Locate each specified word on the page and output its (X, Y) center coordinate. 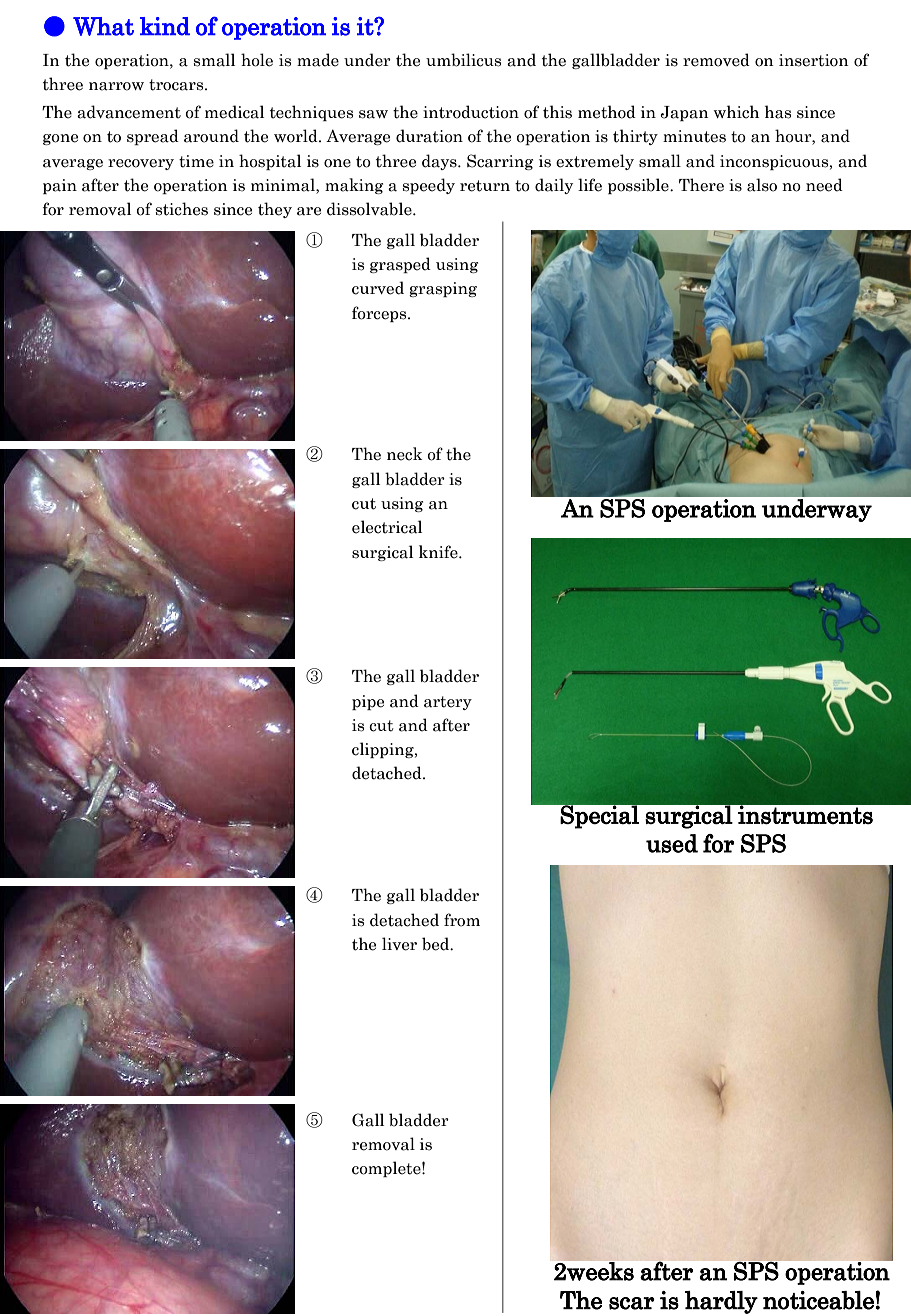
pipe (368, 702)
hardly (721, 1302)
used (672, 843)
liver (399, 944)
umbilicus (463, 60)
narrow (116, 86)
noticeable (818, 1300)
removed (716, 60)
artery (448, 703)
